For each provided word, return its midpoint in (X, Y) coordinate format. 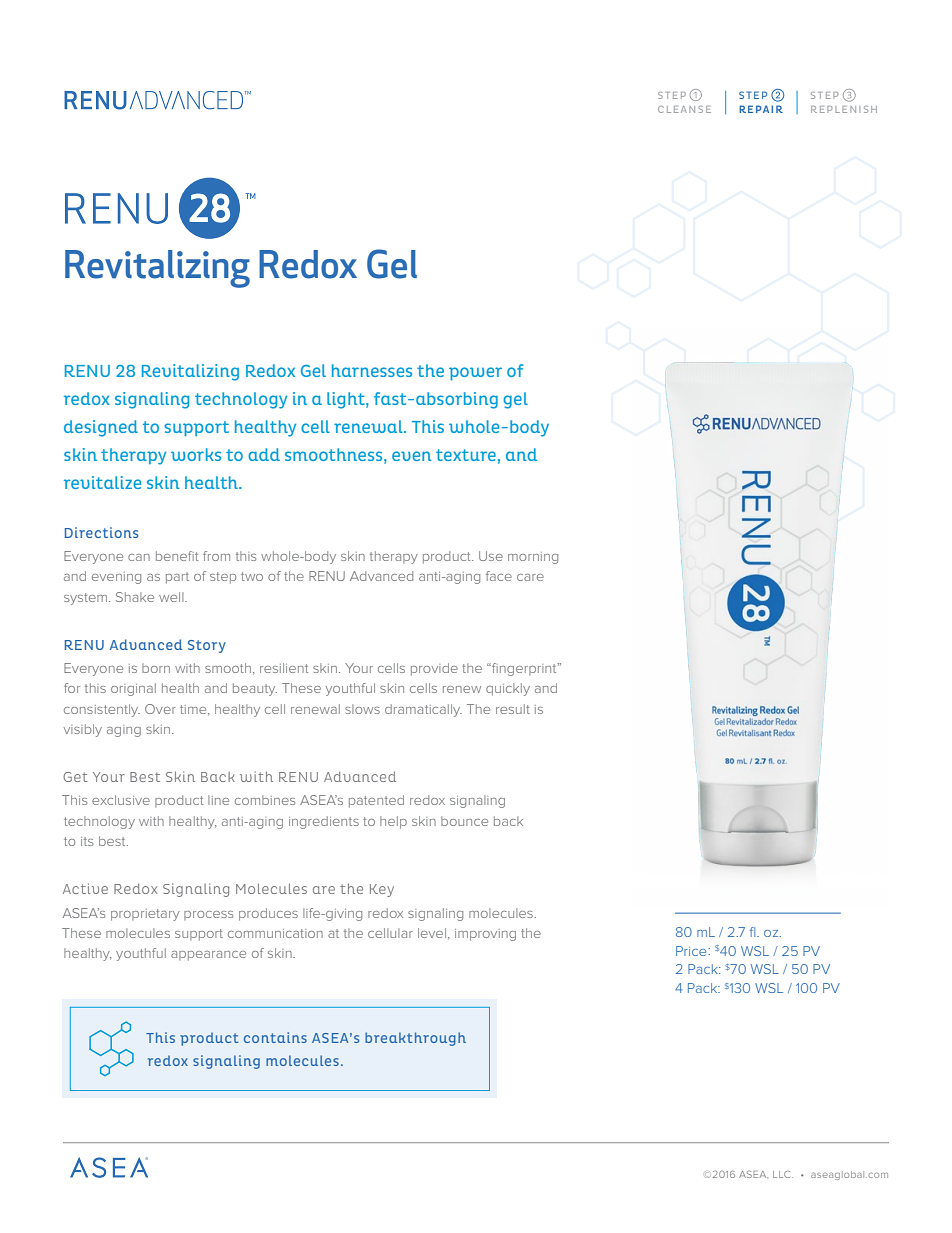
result (513, 709)
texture (466, 455)
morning (533, 558)
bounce (464, 821)
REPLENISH (844, 109)
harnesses (372, 370)
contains (275, 1037)
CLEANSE (684, 109)
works (196, 454)
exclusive (121, 800)
